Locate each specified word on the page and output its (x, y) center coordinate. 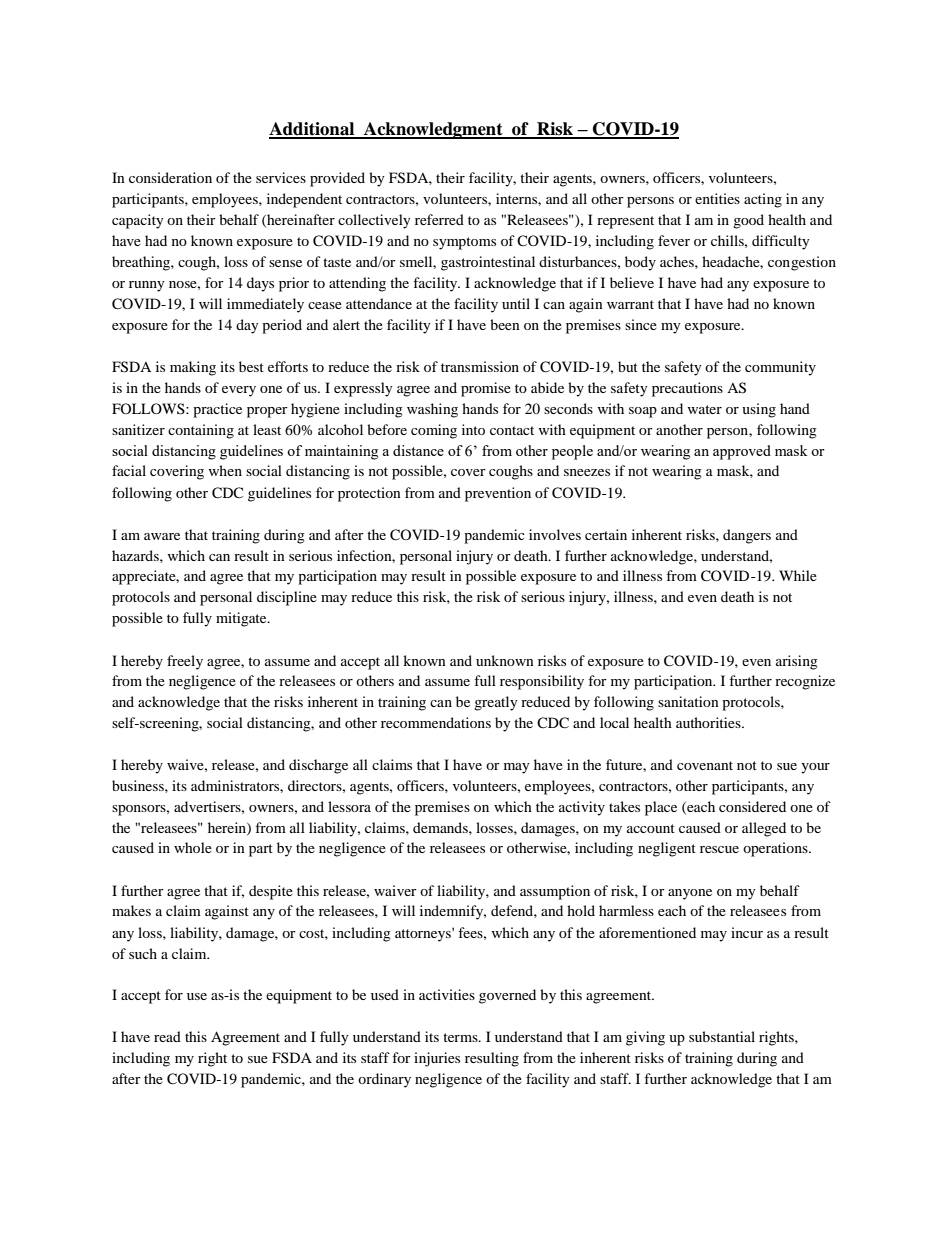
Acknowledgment (433, 130)
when (225, 470)
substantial (722, 1036)
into (473, 429)
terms (461, 1037)
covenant (705, 765)
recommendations (436, 722)
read (167, 1036)
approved (742, 452)
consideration (170, 177)
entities (717, 198)
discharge (318, 766)
